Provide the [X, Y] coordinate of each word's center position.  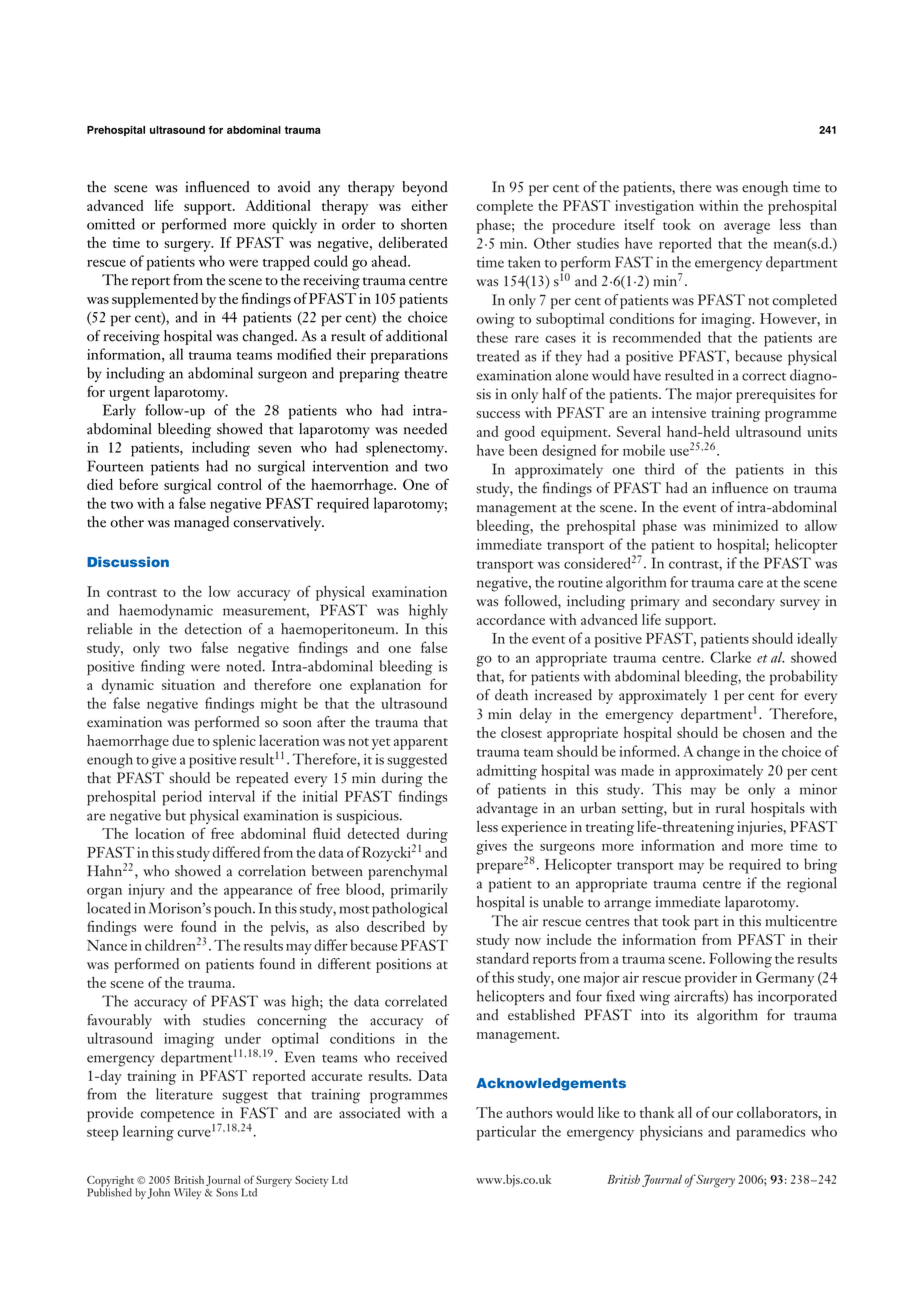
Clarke [730, 657]
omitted [111, 224]
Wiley [187, 1193]
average [747, 228]
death [511, 695]
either [430, 205]
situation [188, 684]
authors [529, 1112]
